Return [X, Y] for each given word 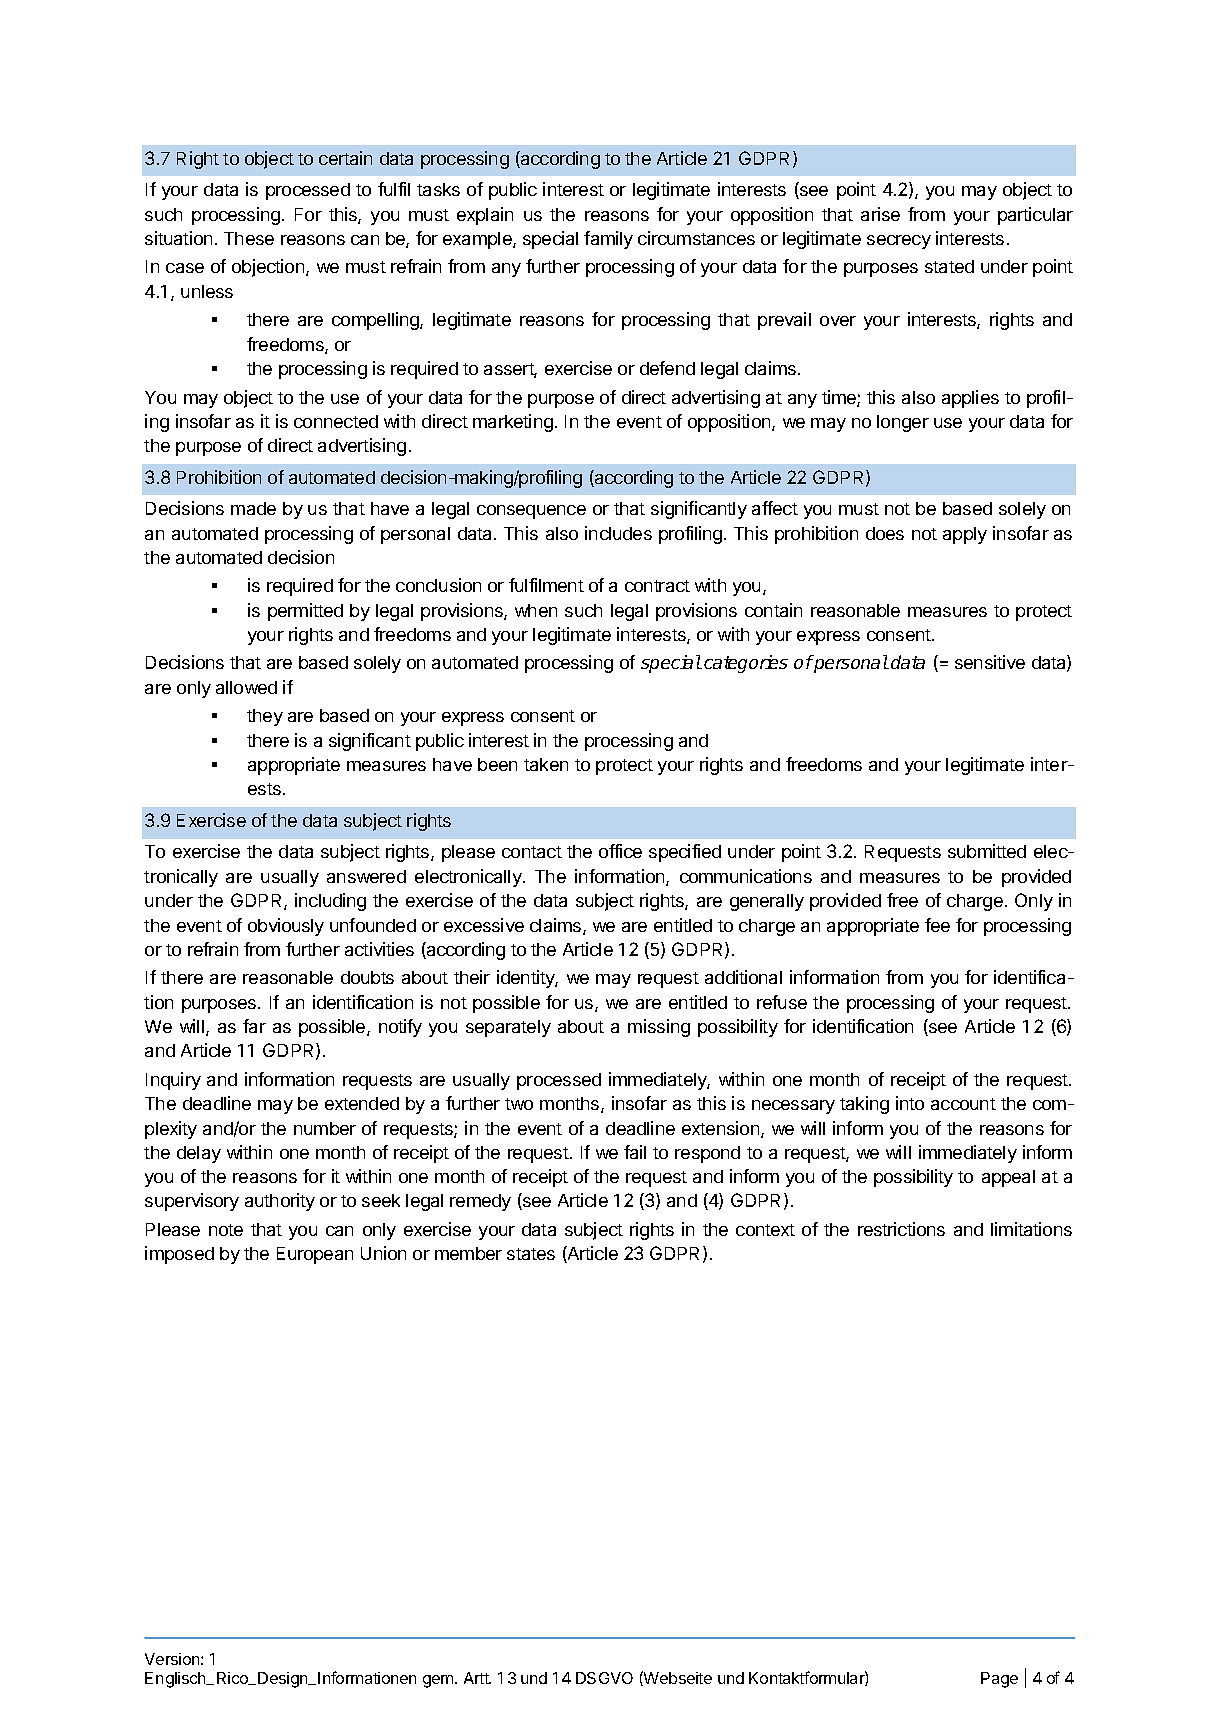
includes [618, 533]
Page [999, 1680]
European [315, 1255]
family [608, 240]
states [531, 1254]
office [620, 851]
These [249, 238]
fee [937, 925]
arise [880, 214]
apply [965, 535]
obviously [286, 927]
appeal [1008, 1178]
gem [438, 1681]
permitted [305, 612]
